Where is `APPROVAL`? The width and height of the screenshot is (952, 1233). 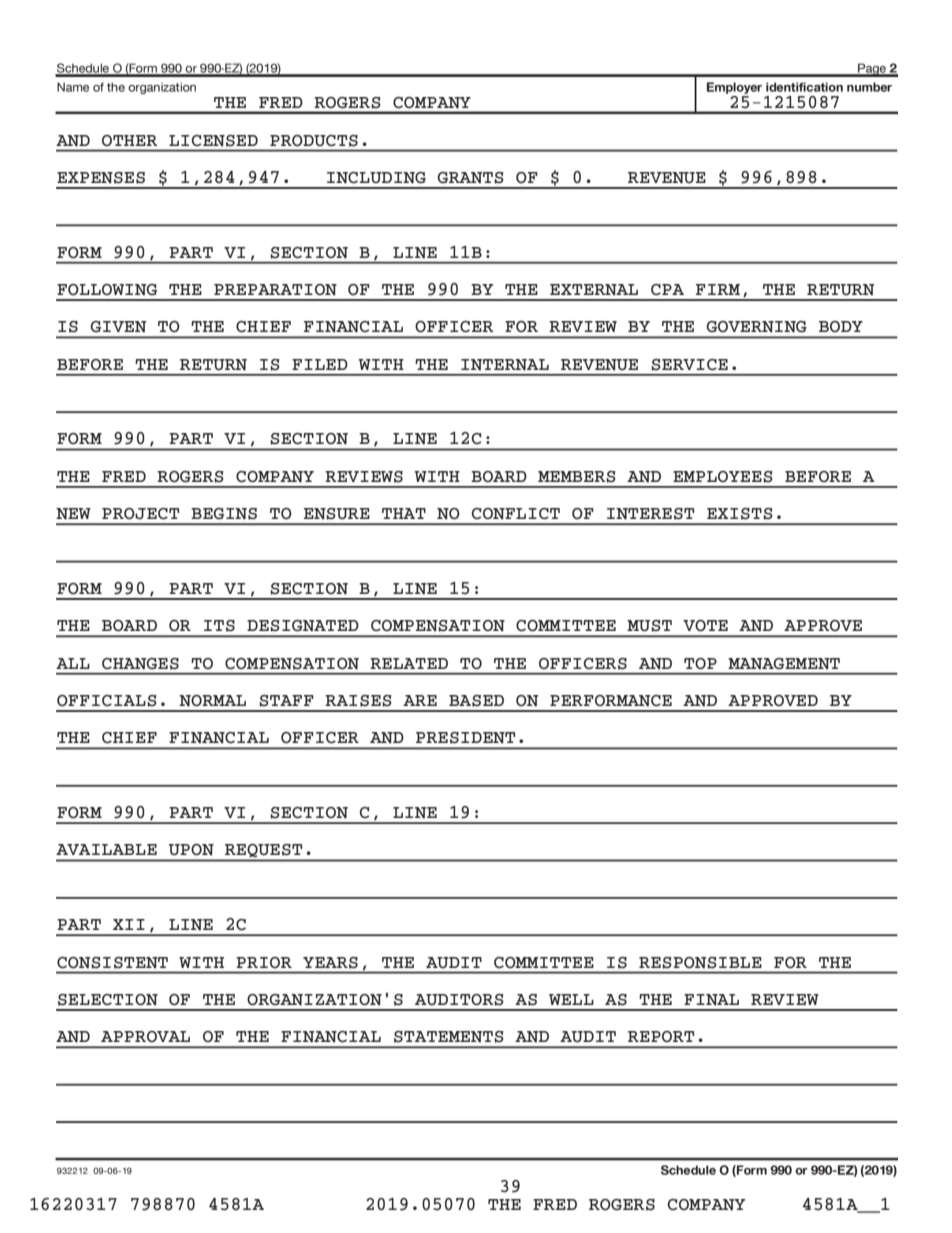 APPROVAL is located at coordinates (145, 1037).
